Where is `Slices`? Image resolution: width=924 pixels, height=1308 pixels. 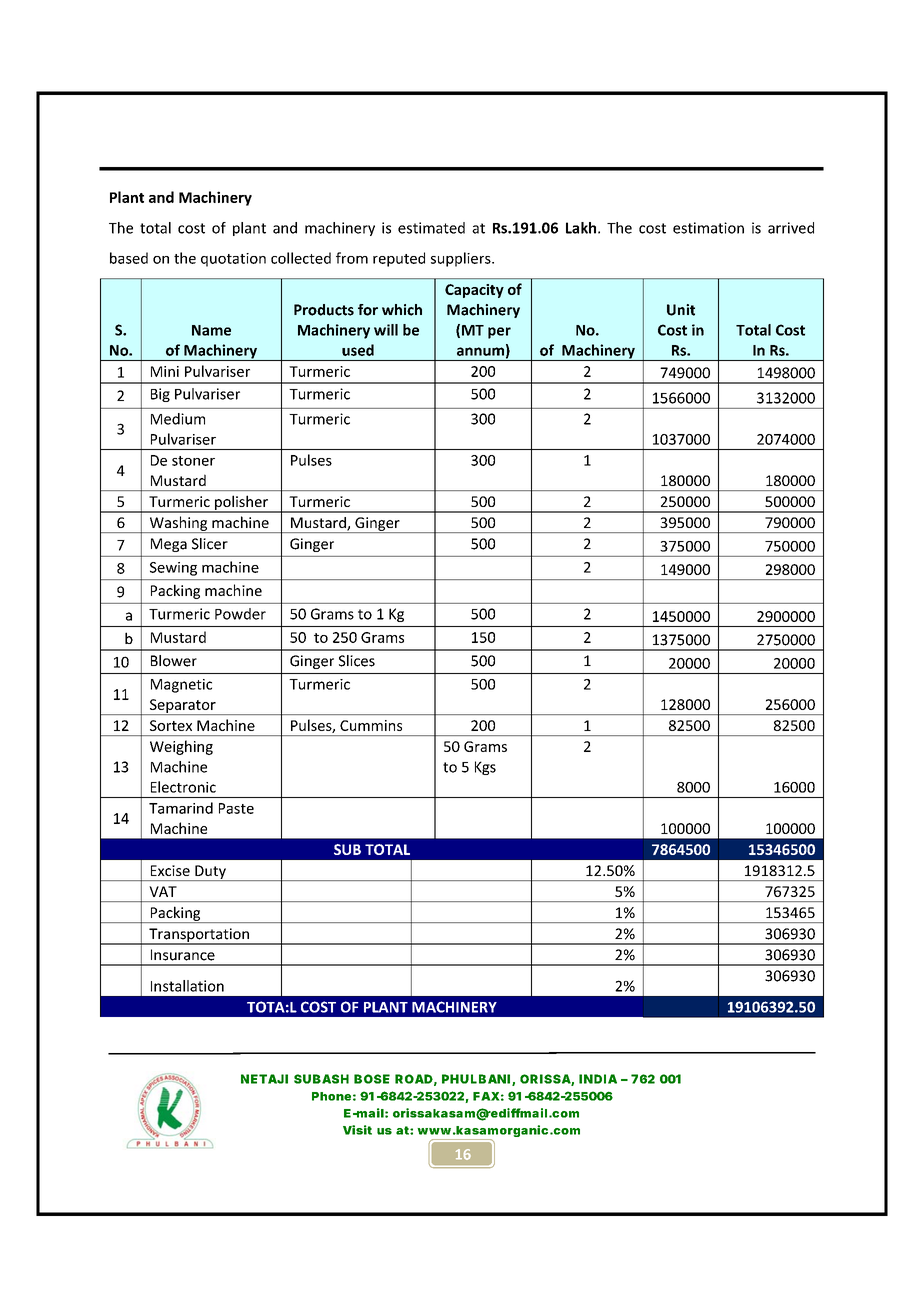
Slices is located at coordinates (357, 661).
